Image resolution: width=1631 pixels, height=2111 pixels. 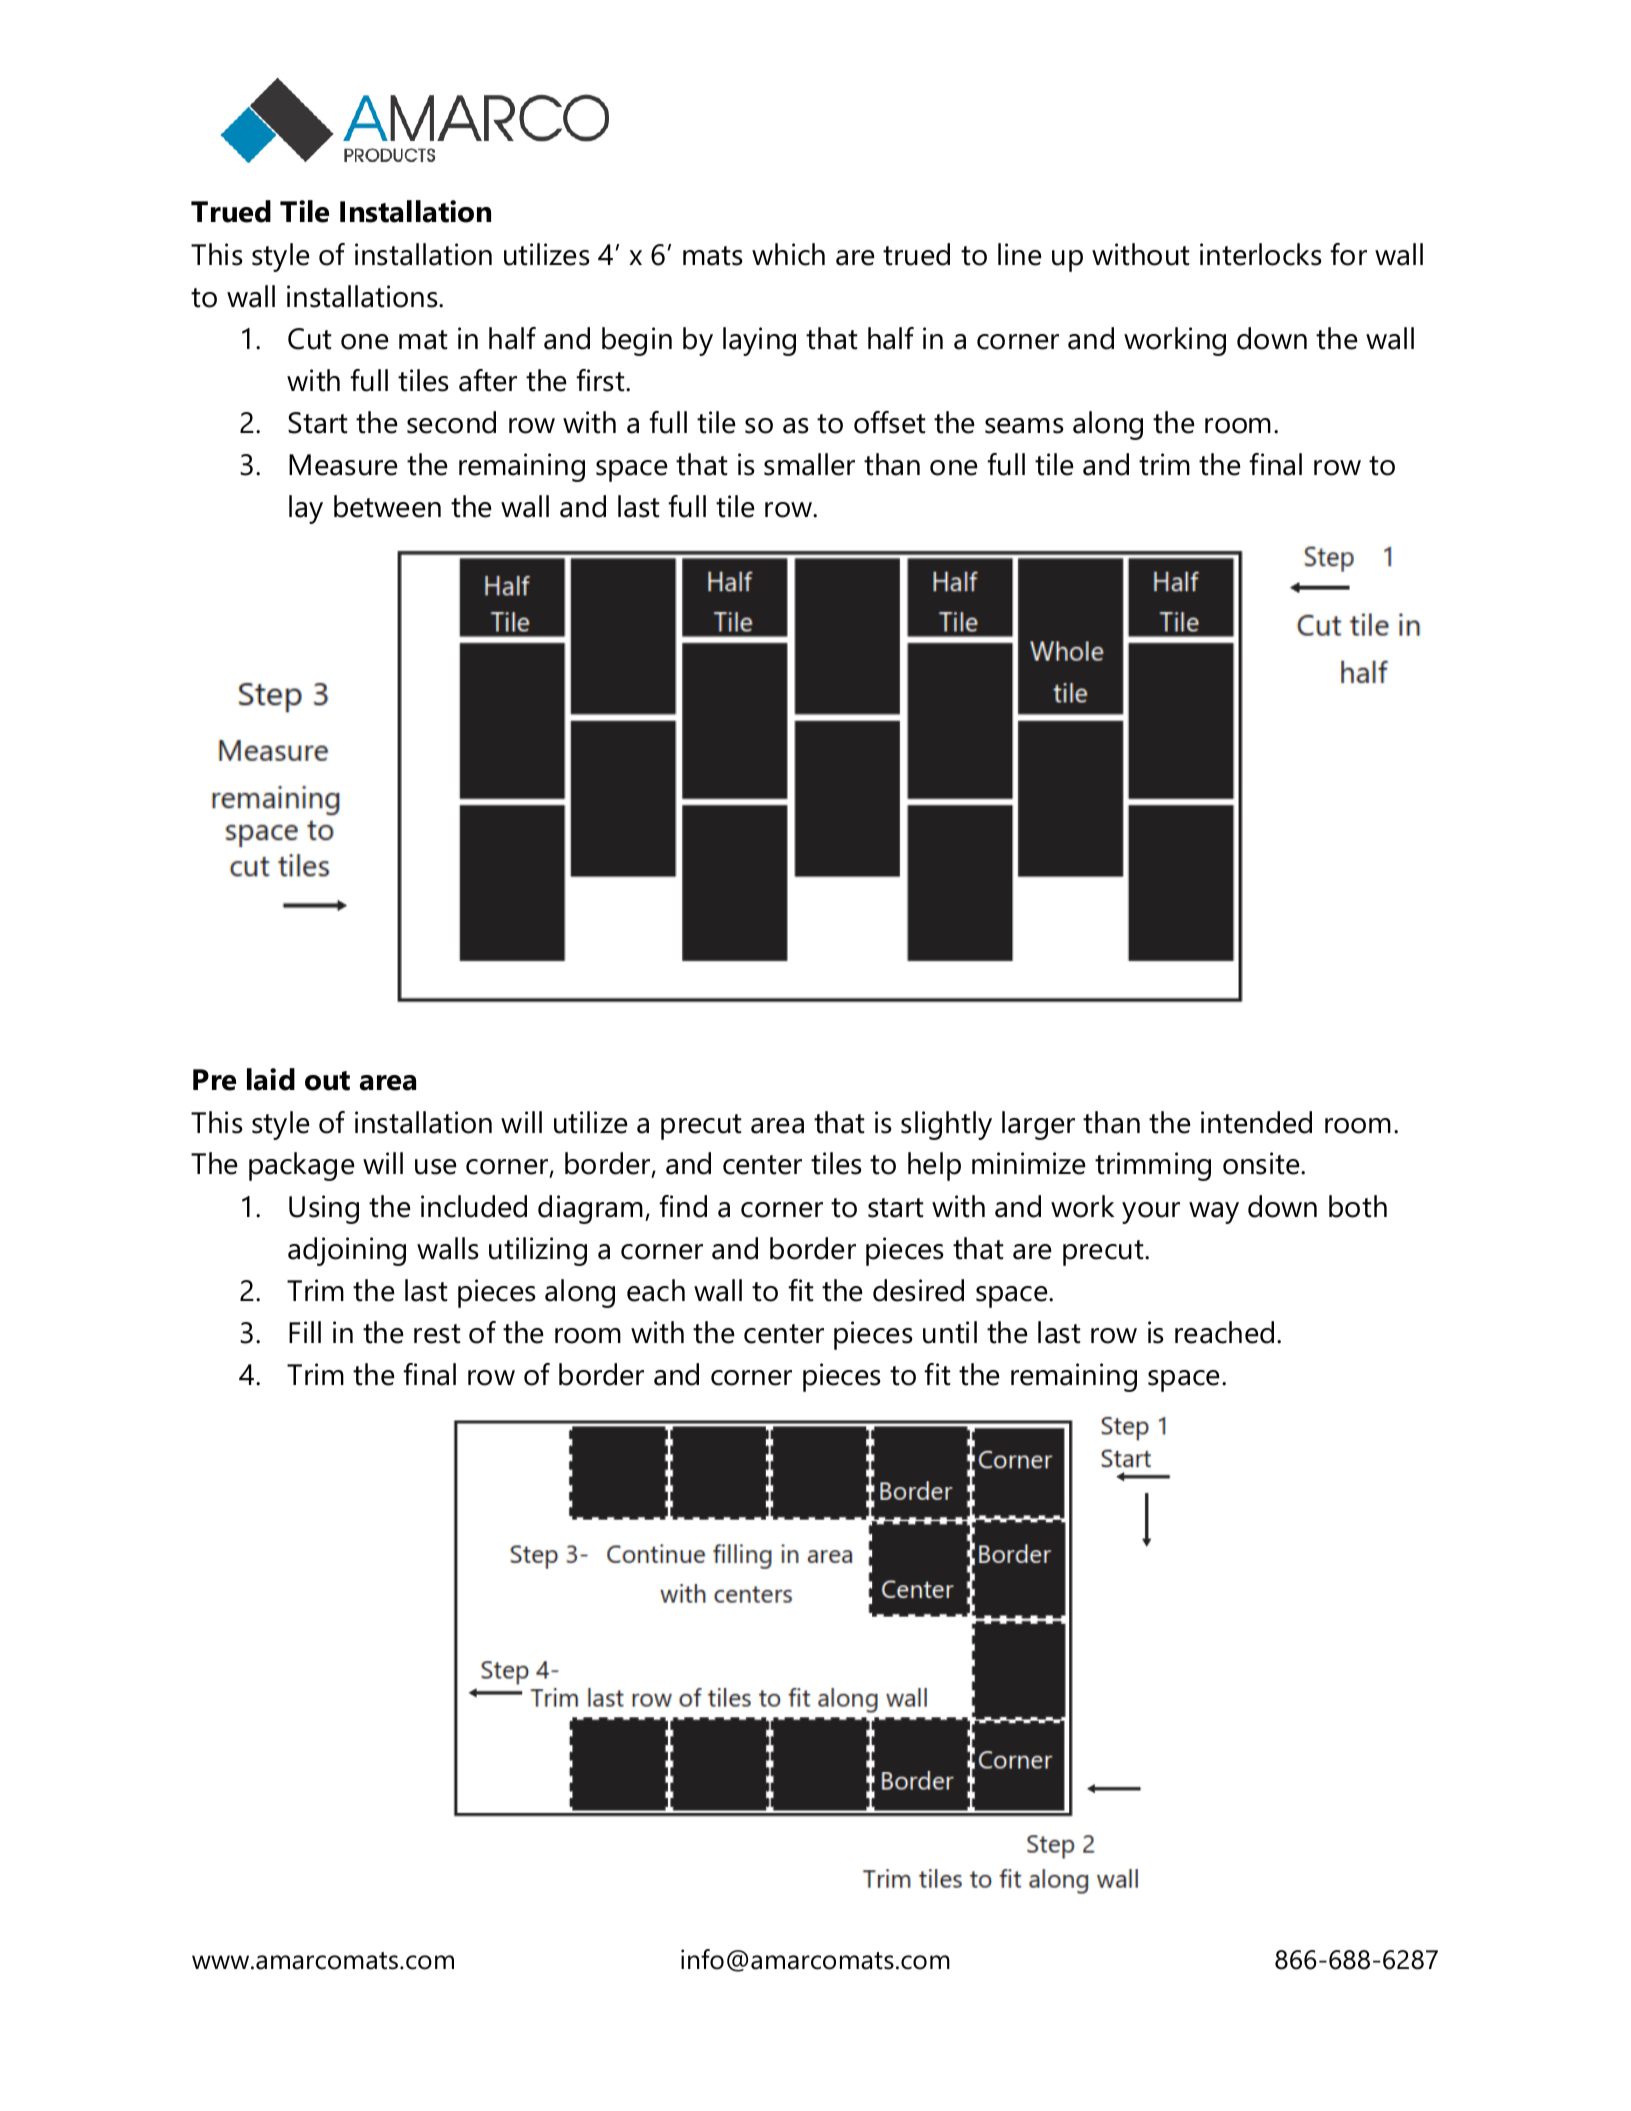 I want to click on both, so click(x=1358, y=1206).
